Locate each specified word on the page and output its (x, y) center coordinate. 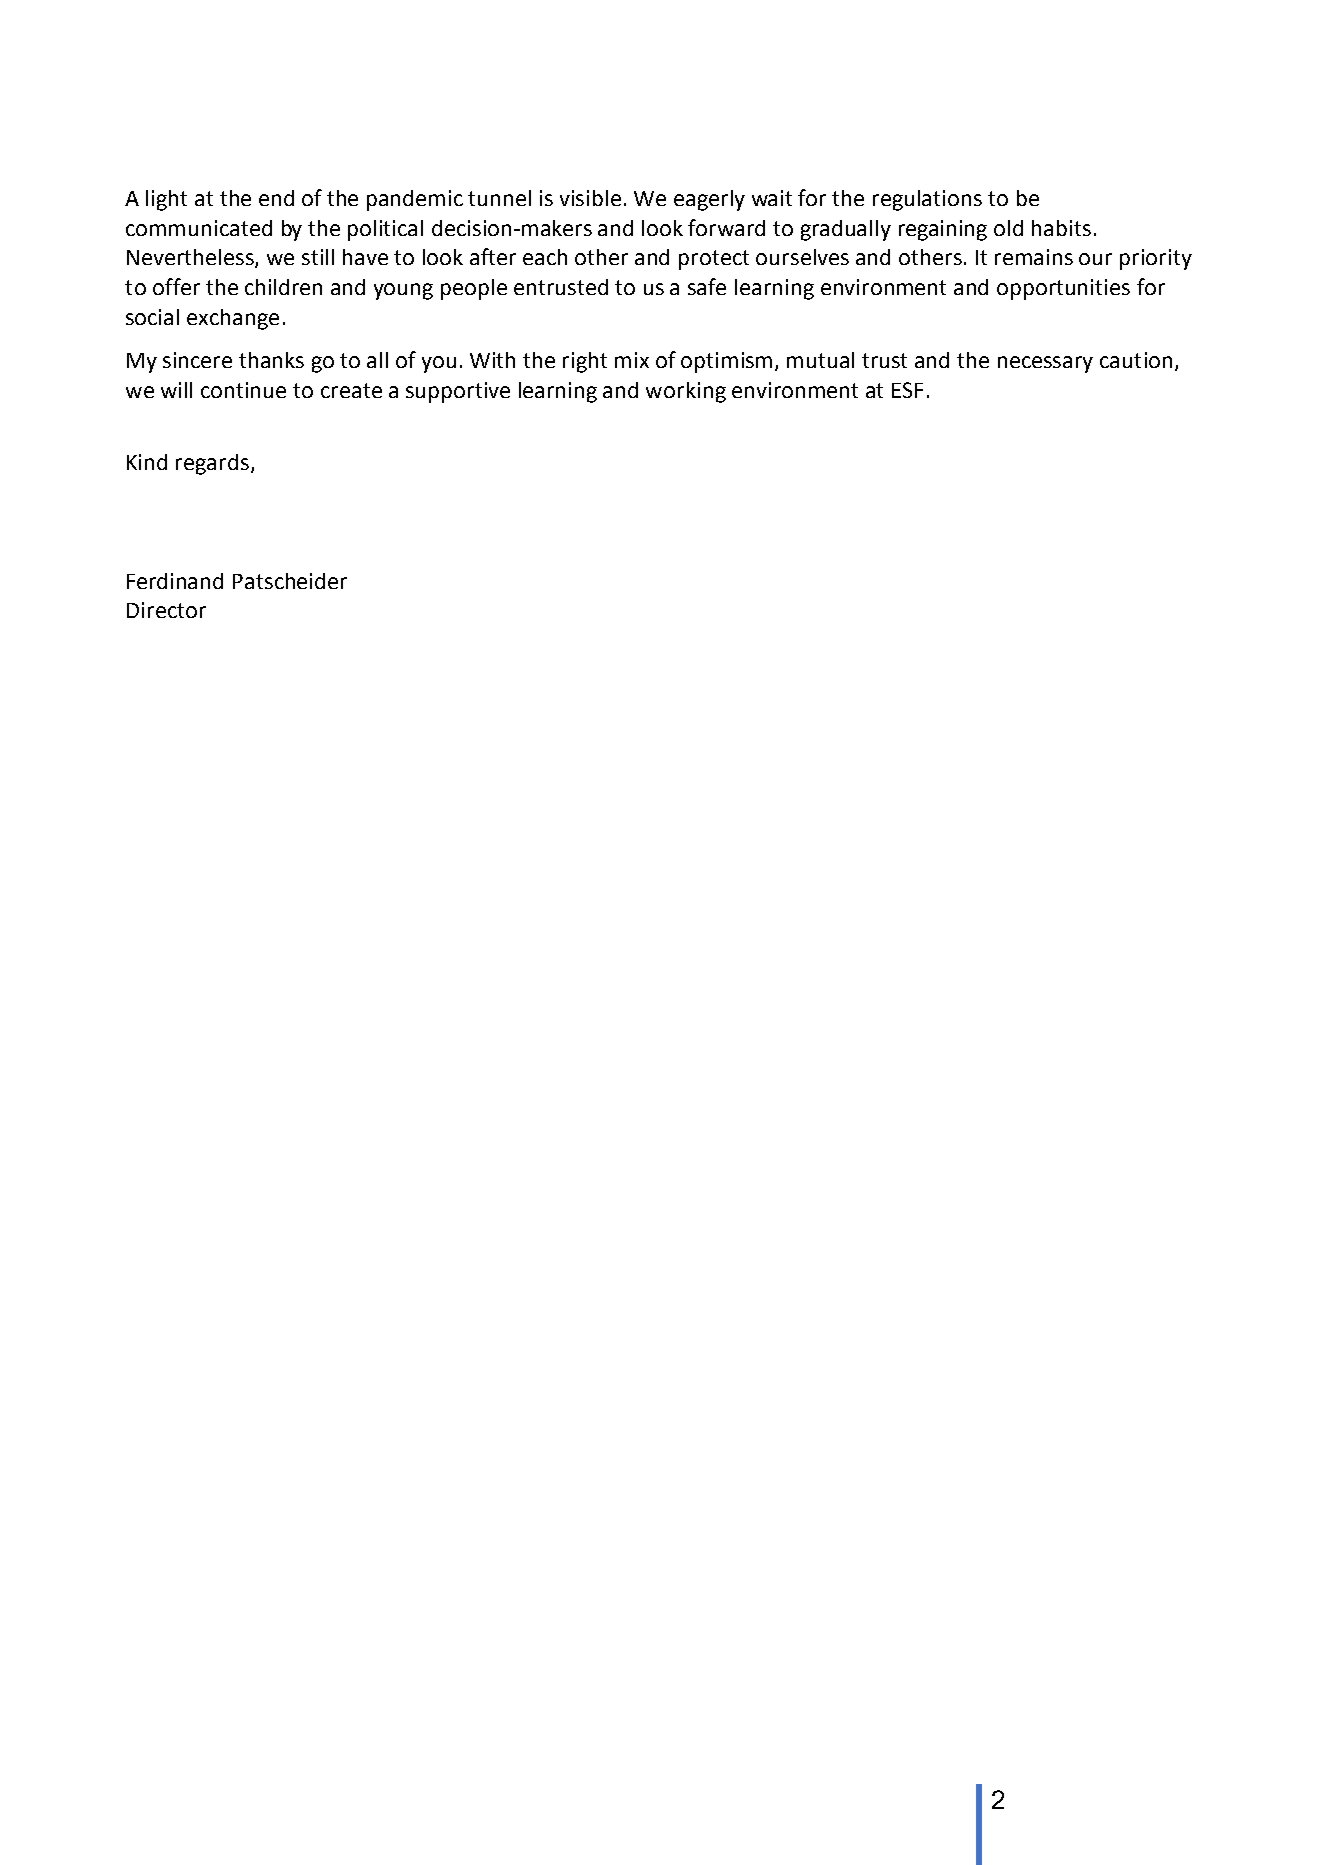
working (686, 392)
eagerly (709, 200)
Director (166, 610)
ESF (907, 390)
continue (243, 390)
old (1008, 228)
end (276, 198)
